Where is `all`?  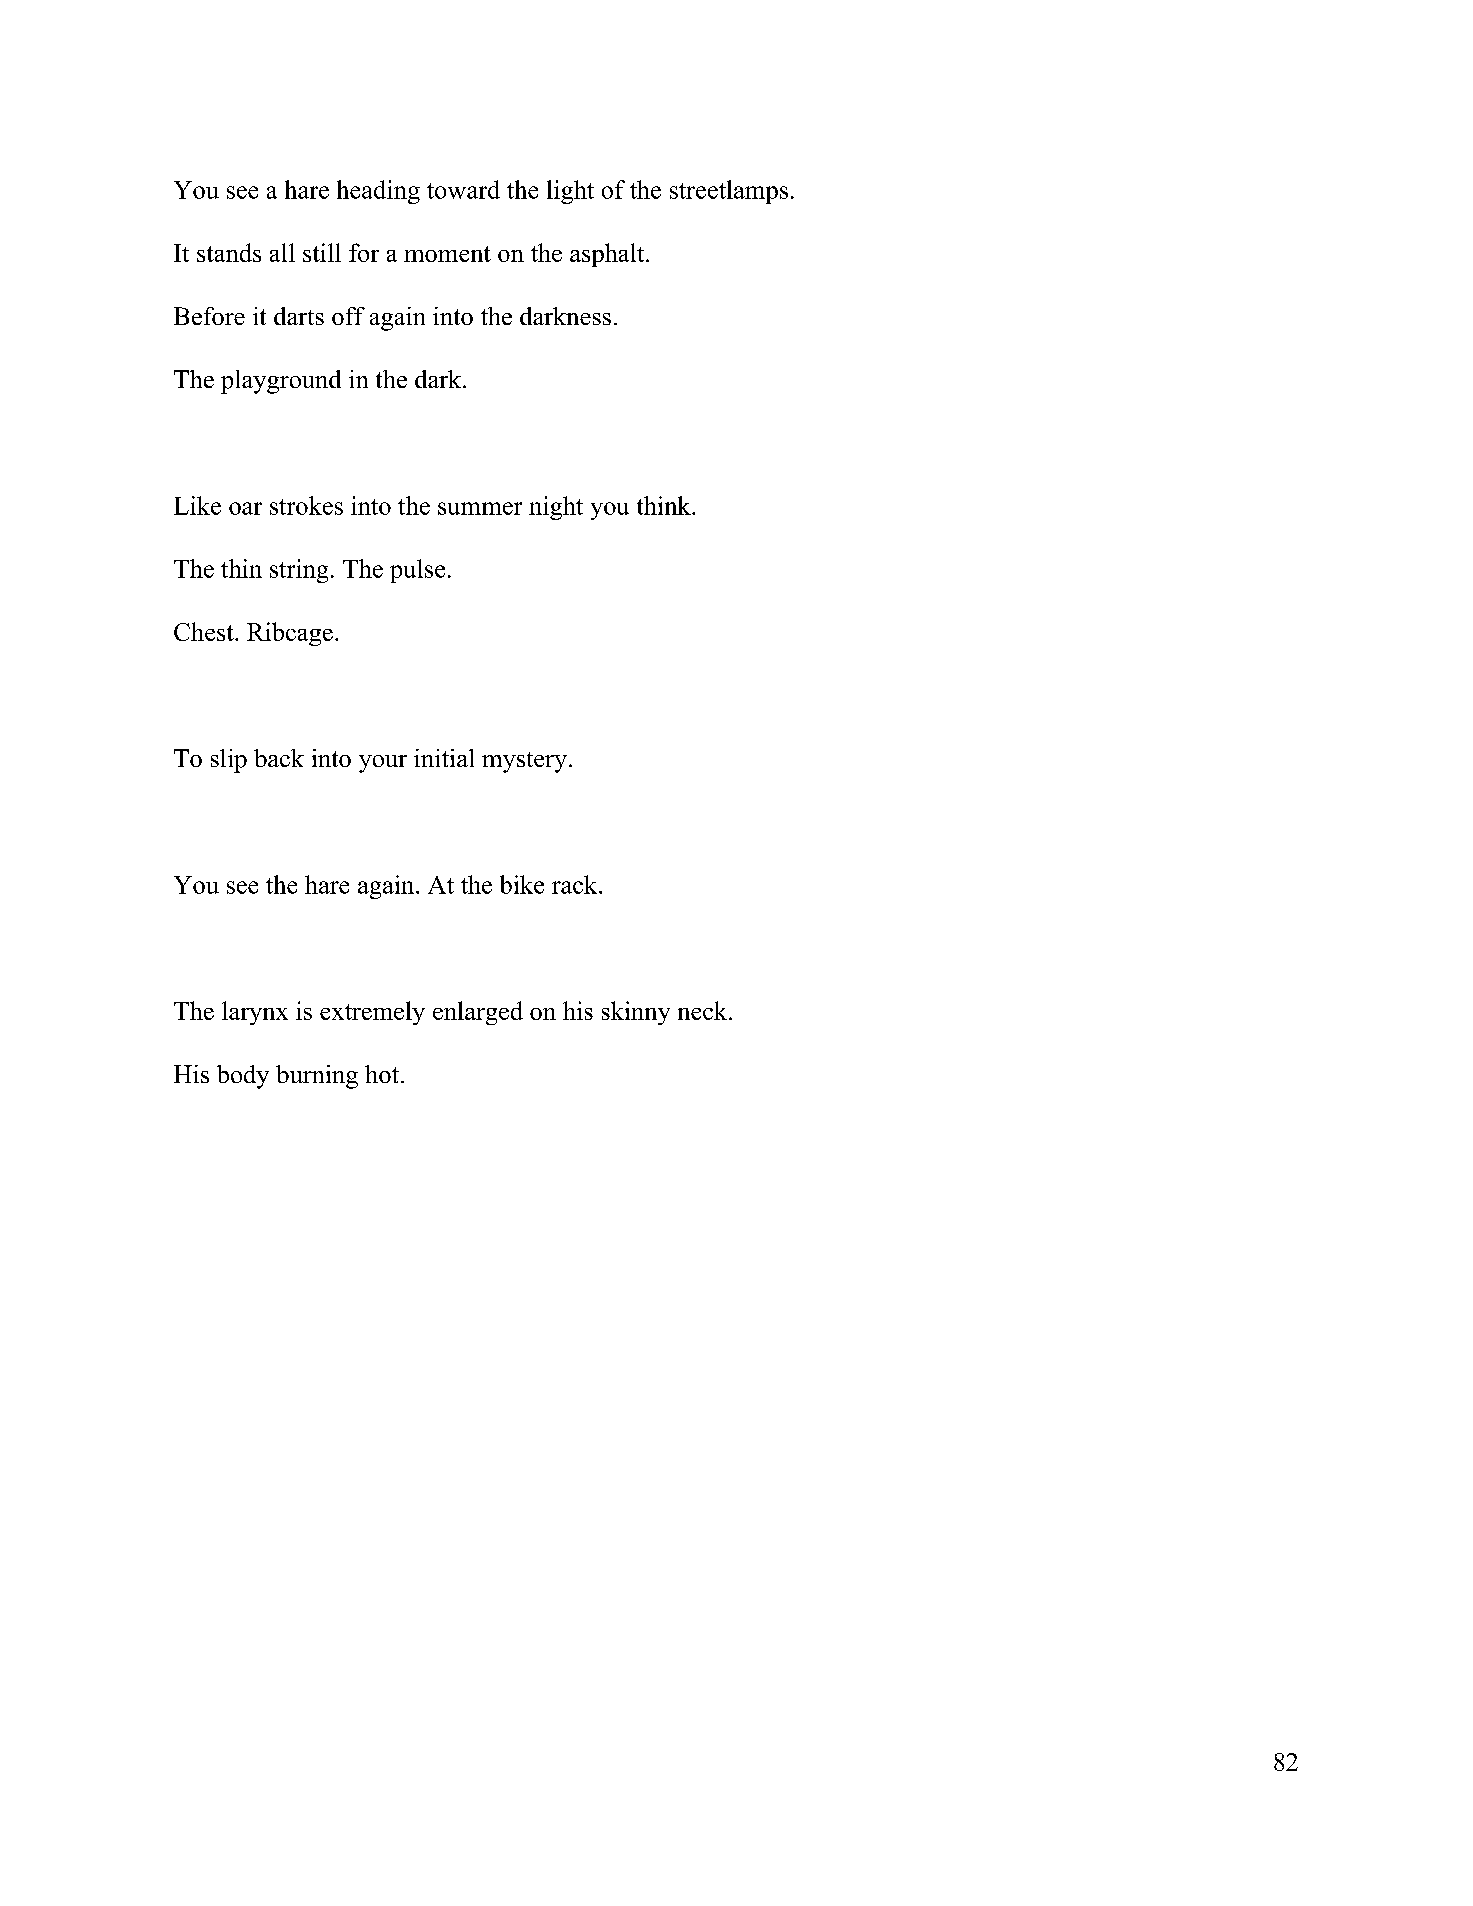 all is located at coordinates (282, 252).
